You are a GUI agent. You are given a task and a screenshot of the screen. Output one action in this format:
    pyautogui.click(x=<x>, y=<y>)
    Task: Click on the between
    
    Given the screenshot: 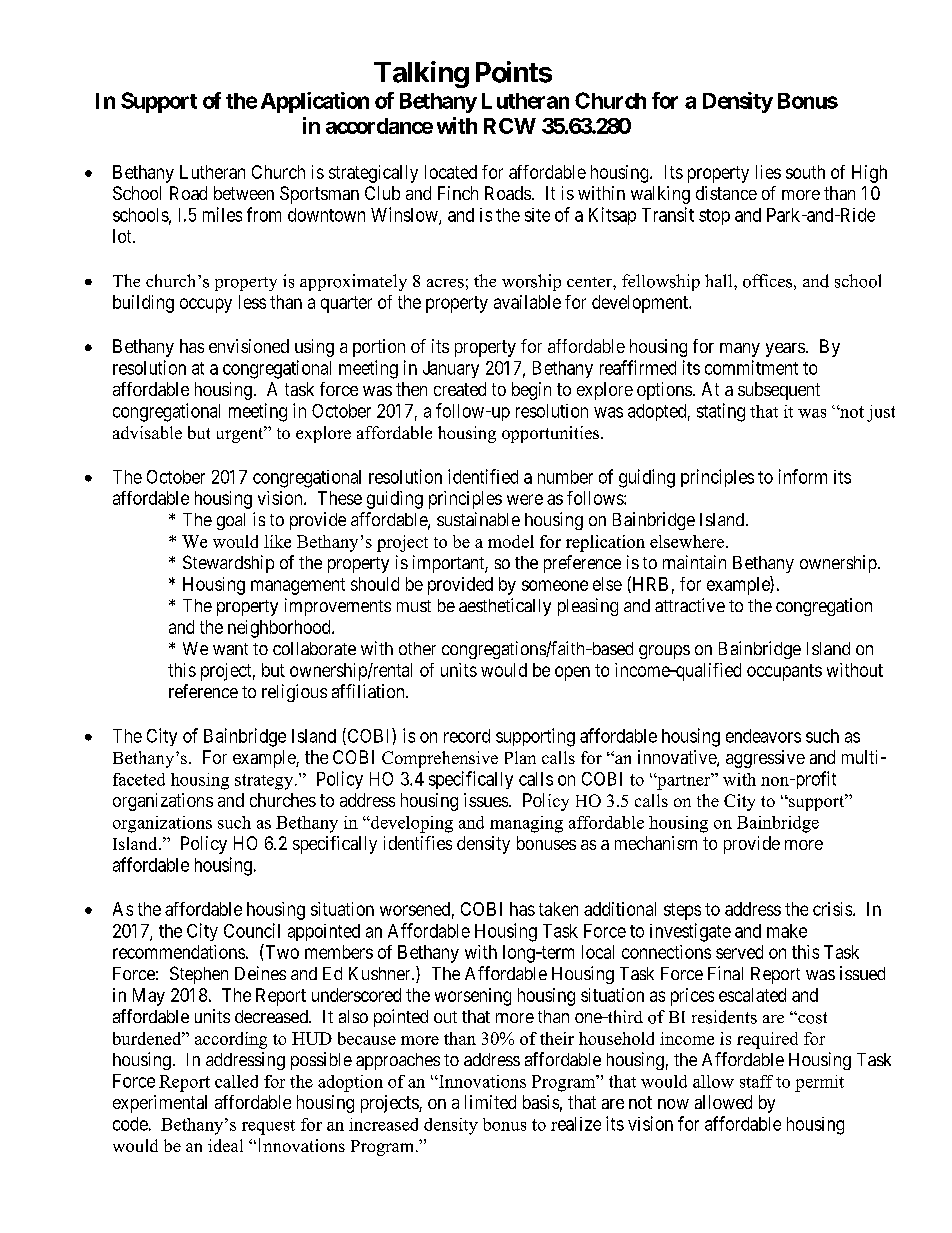 What is the action you would take?
    pyautogui.click(x=244, y=193)
